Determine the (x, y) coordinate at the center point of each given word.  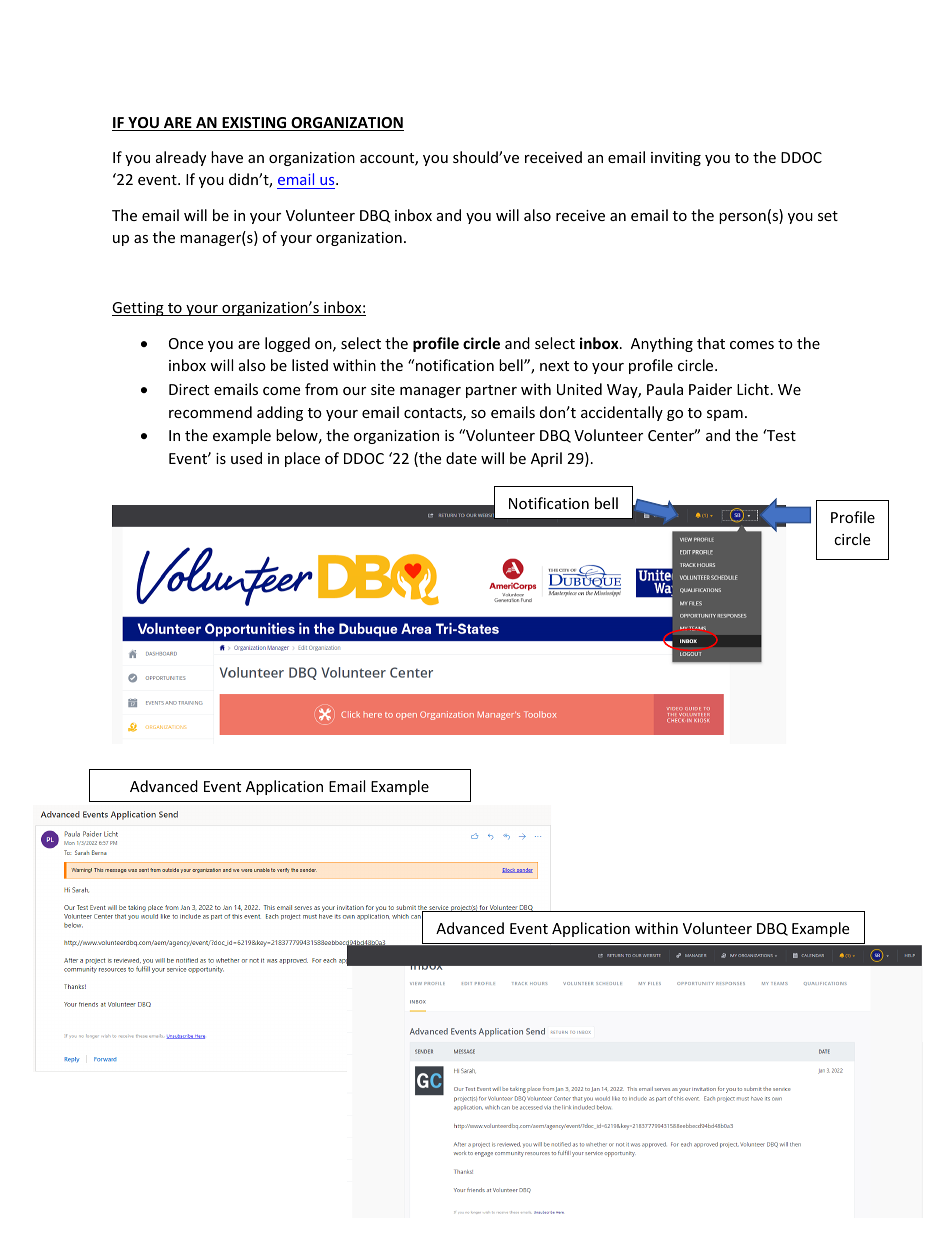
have (227, 157)
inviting (676, 159)
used (246, 458)
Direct (189, 389)
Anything (662, 344)
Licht (753, 389)
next (554, 366)
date (461, 458)
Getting (139, 309)
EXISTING (254, 124)
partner (491, 391)
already (181, 158)
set (828, 216)
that (711, 343)
